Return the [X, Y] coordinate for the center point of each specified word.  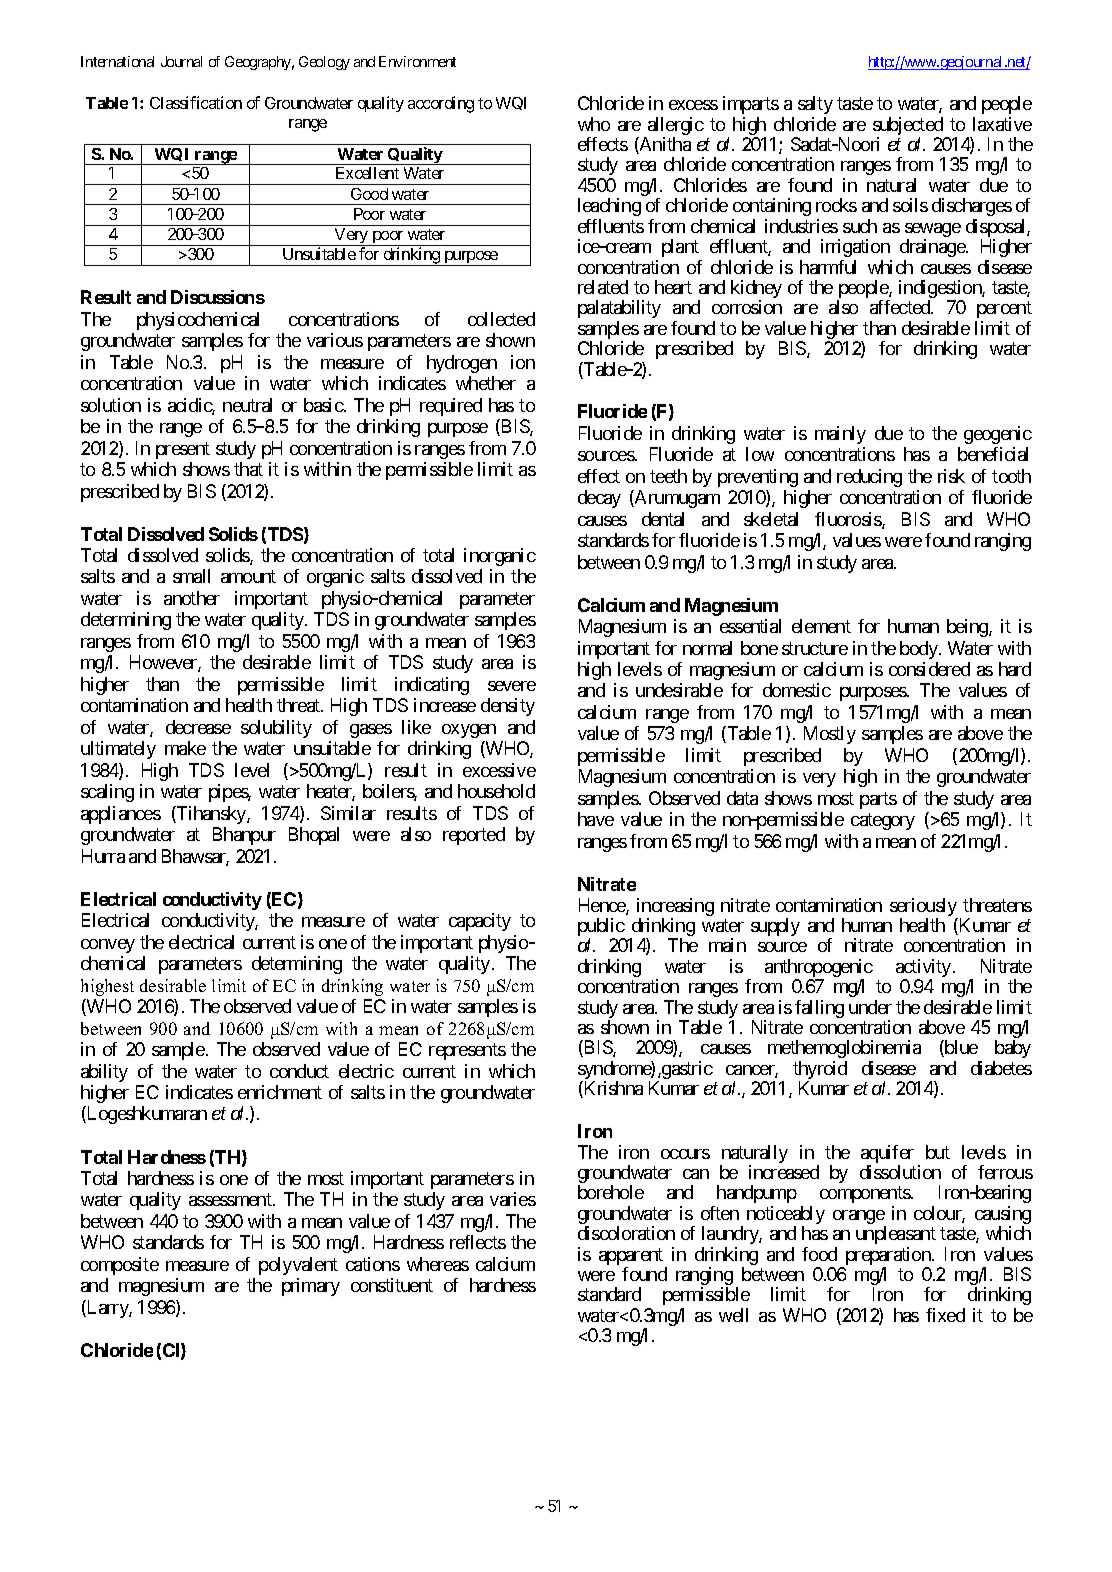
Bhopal [314, 836]
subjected [908, 127]
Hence [603, 906]
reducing [869, 478]
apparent [631, 1258]
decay [599, 499]
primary [311, 1287]
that [248, 469]
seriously [924, 908]
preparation [888, 1257]
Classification [196, 102]
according [441, 104]
